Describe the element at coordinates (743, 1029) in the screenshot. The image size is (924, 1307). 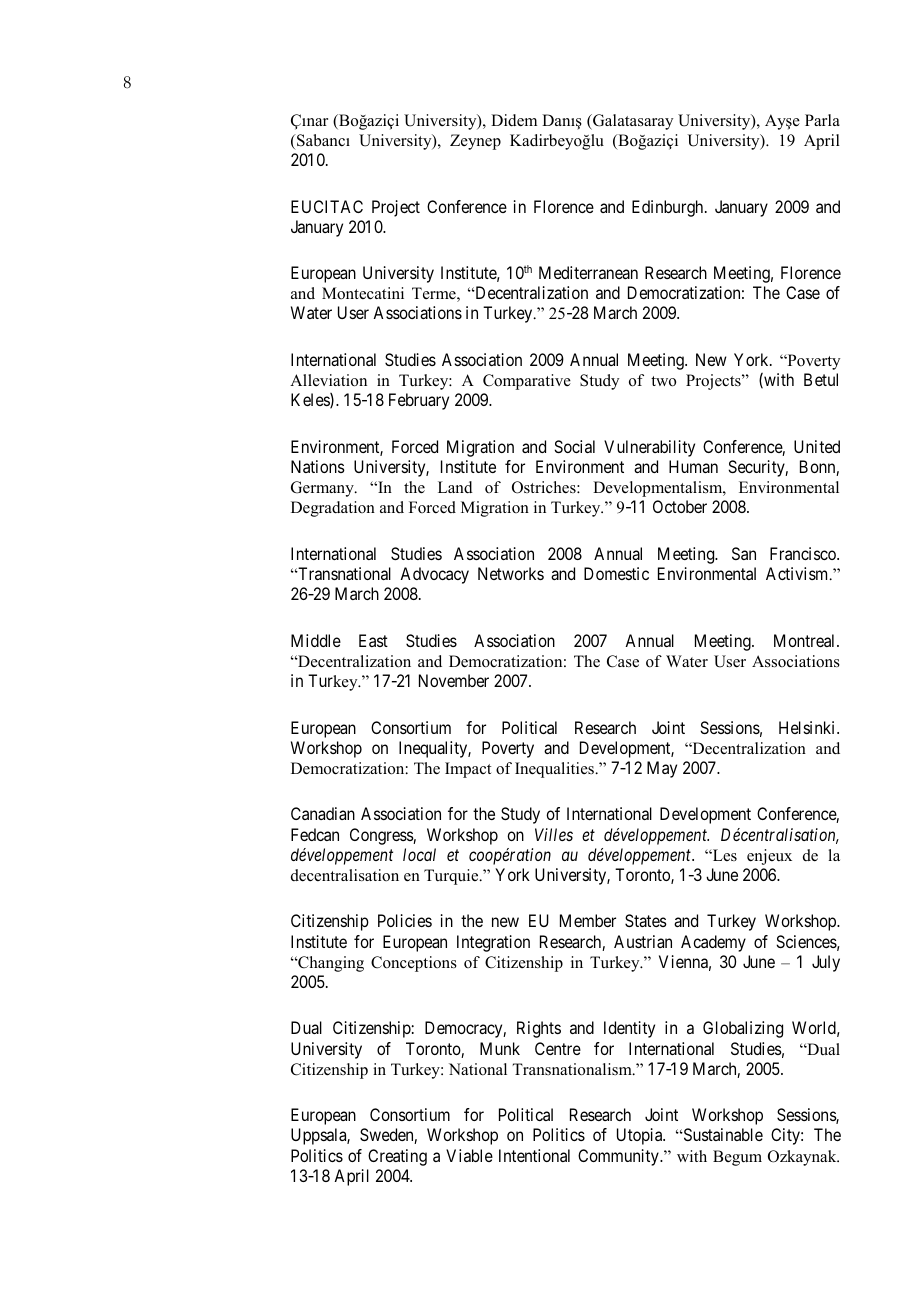
I see `Globalizing` at that location.
